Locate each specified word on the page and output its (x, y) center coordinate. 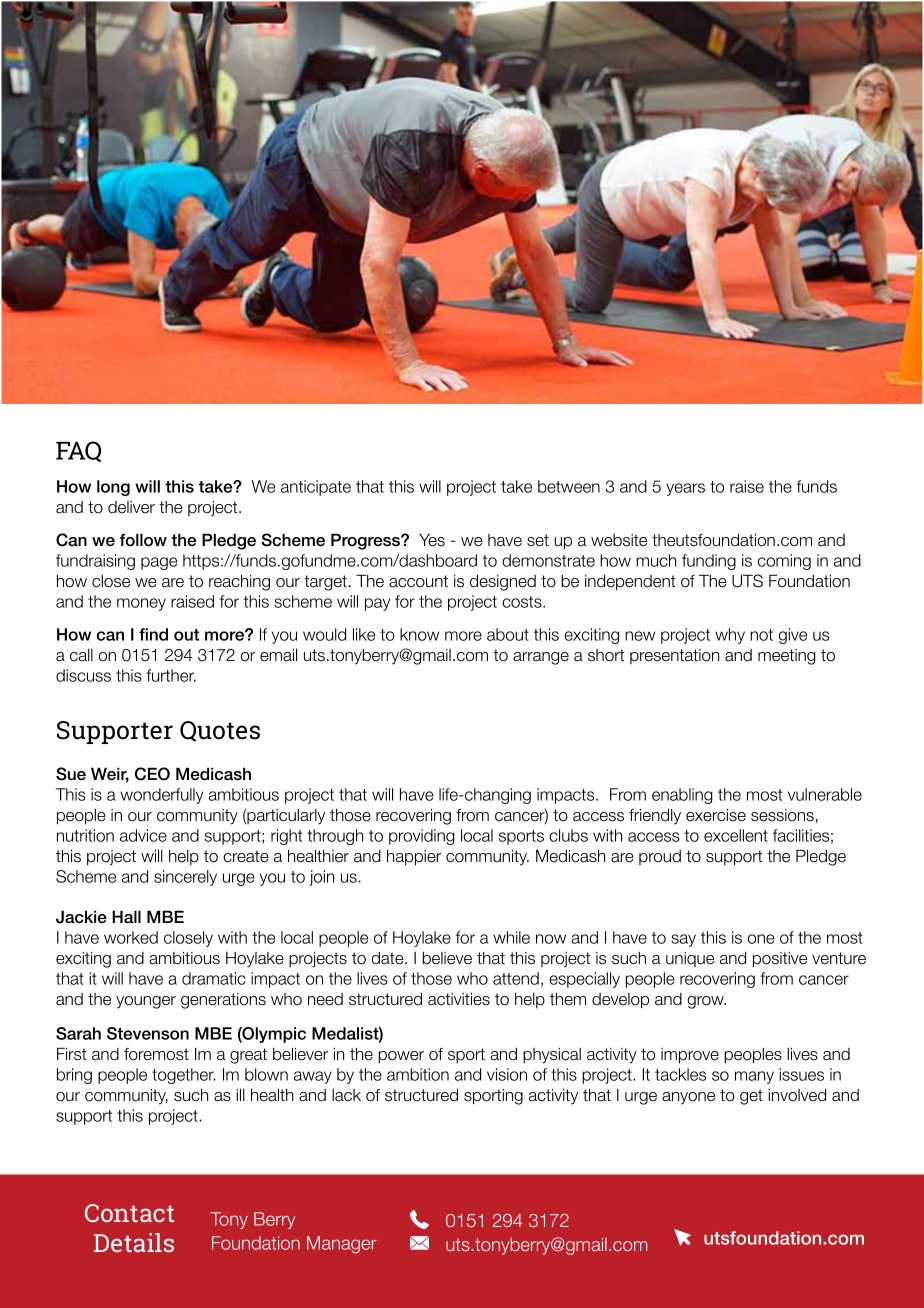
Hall (126, 917)
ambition (418, 1074)
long (113, 488)
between (569, 486)
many (754, 1077)
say (683, 940)
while (511, 937)
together (184, 1076)
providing (422, 837)
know (419, 634)
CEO (152, 774)
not (761, 635)
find (153, 634)
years (685, 489)
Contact (129, 1213)
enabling (682, 796)
